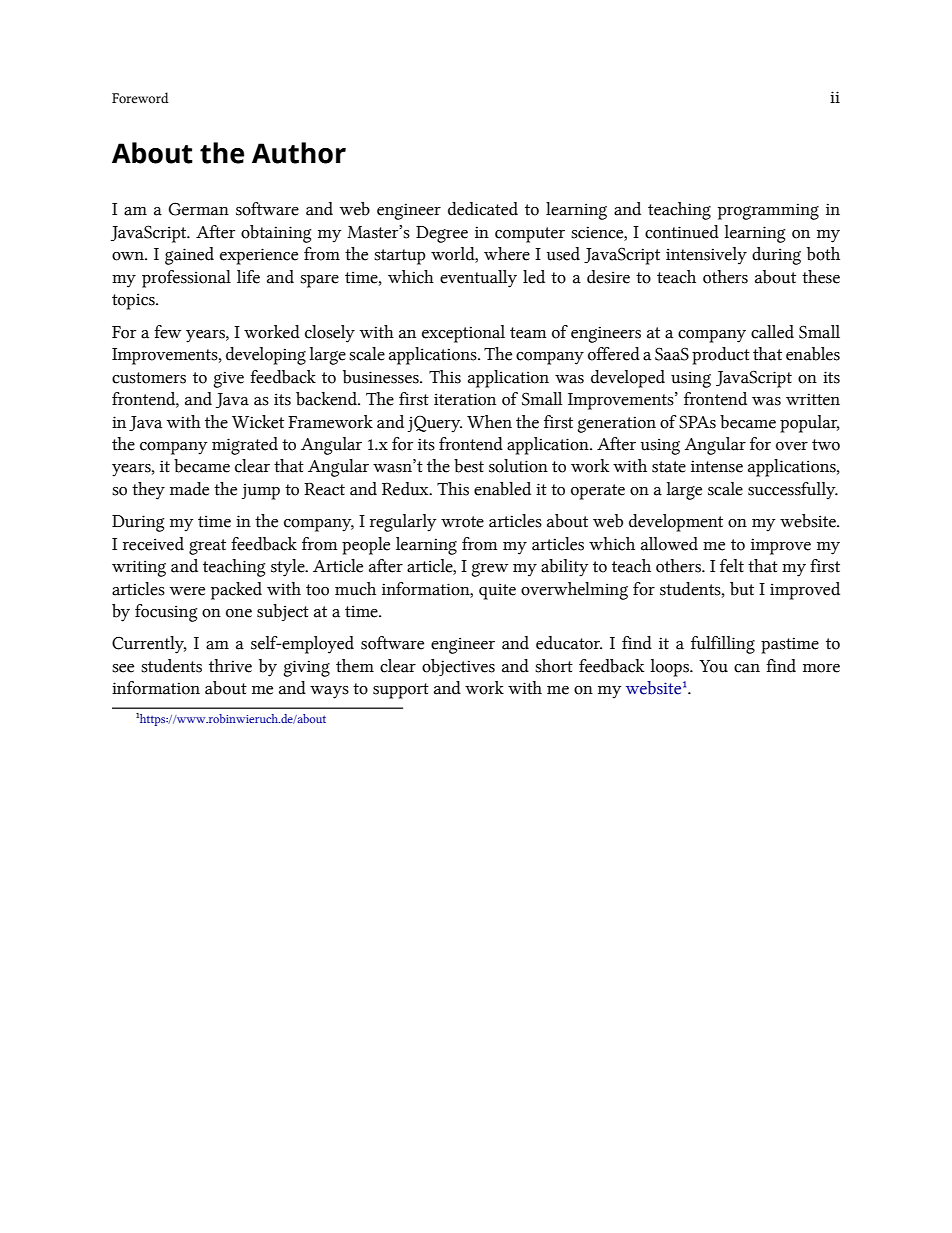 Image resolution: width=952 pixels, height=1233 pixels. Describe the element at coordinates (469, 466) in the screenshot. I see `best` at that location.
